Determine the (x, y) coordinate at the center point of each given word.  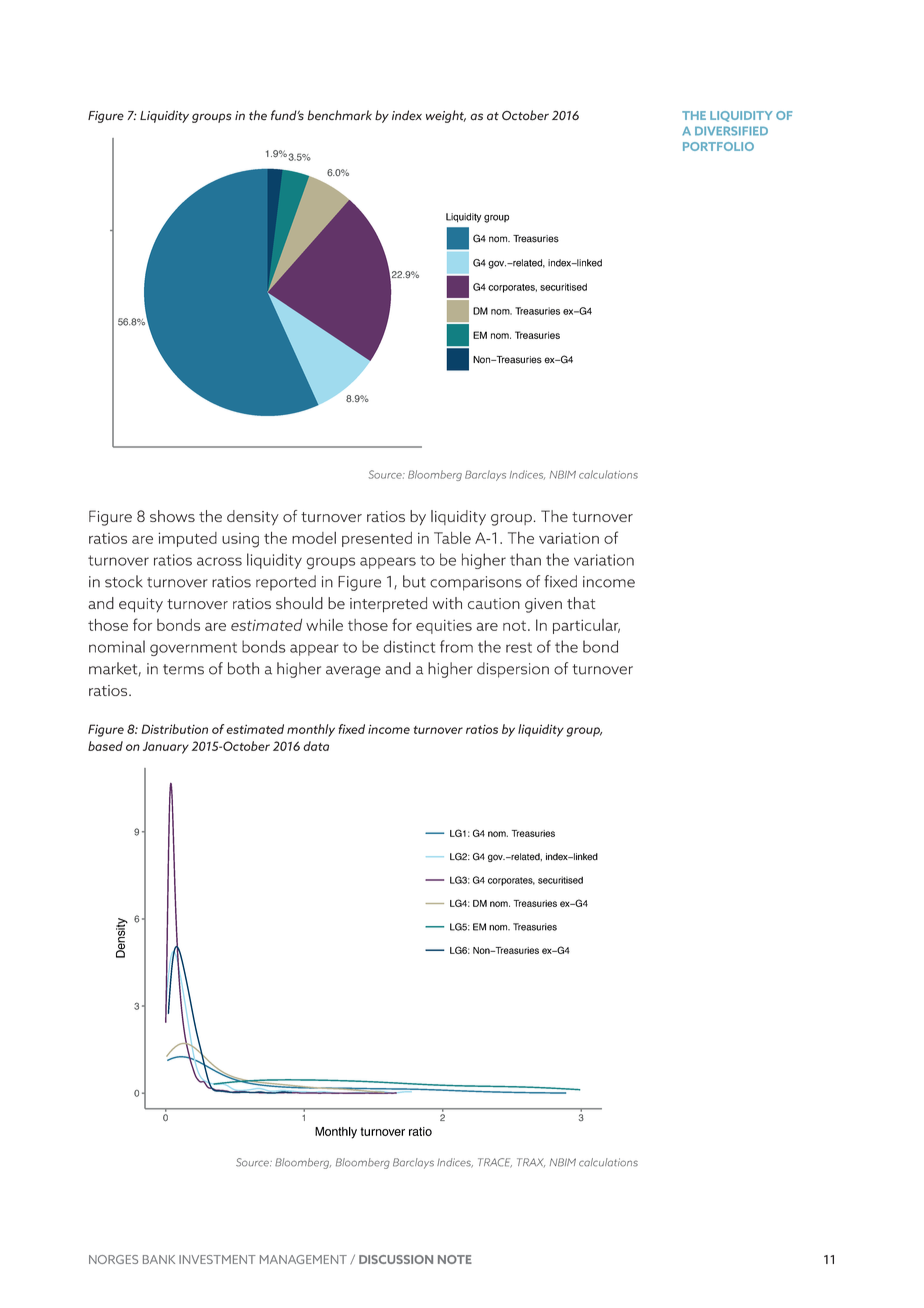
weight (446, 116)
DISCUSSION (396, 1259)
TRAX (531, 1162)
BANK (159, 1259)
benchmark (340, 115)
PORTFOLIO (718, 146)
